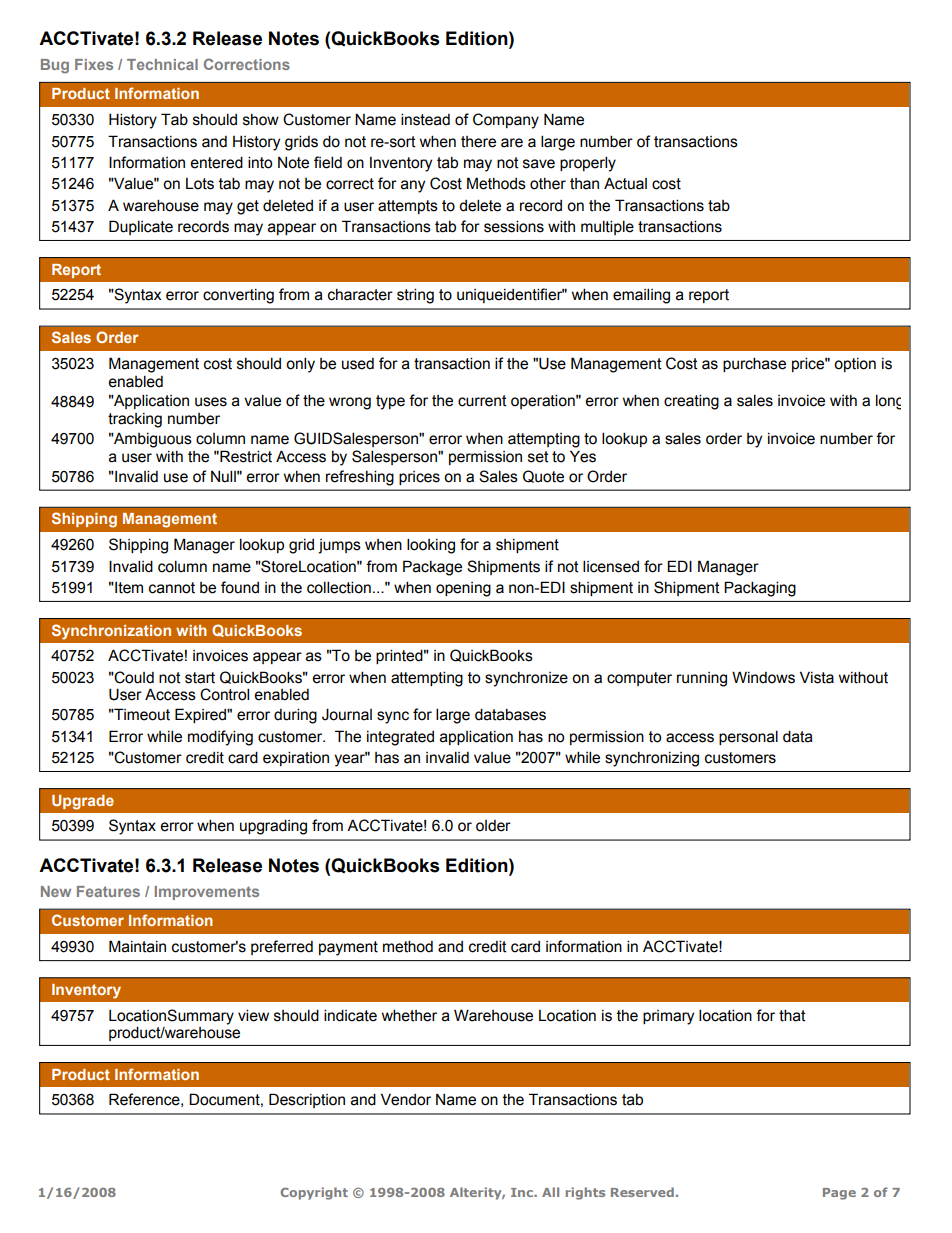 Image resolution: width=952 pixels, height=1233 pixels. What do you see at coordinates (314, 1193) in the page?
I see `Copyright` at bounding box center [314, 1193].
